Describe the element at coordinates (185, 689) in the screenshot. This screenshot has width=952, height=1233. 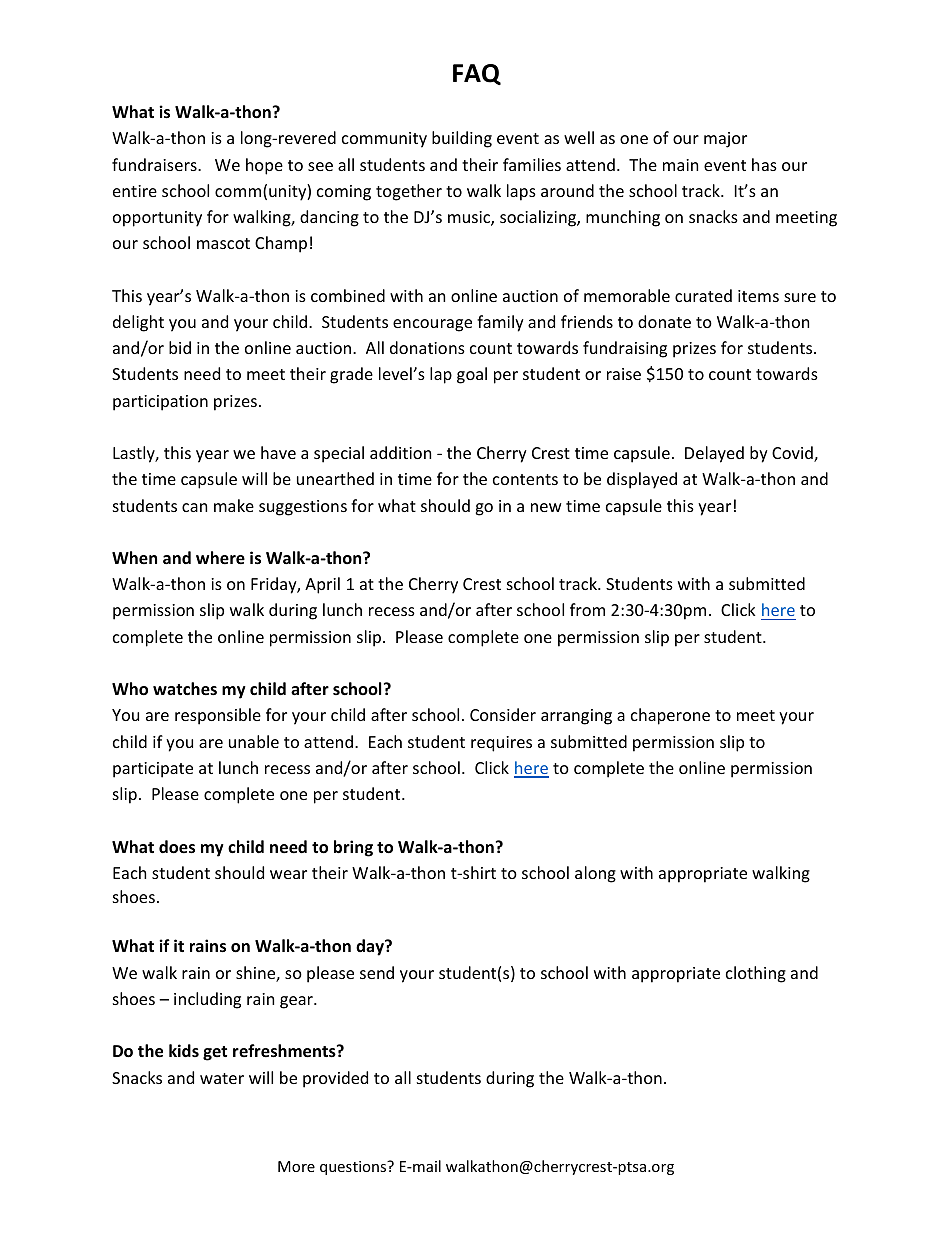
I see `watches` at that location.
